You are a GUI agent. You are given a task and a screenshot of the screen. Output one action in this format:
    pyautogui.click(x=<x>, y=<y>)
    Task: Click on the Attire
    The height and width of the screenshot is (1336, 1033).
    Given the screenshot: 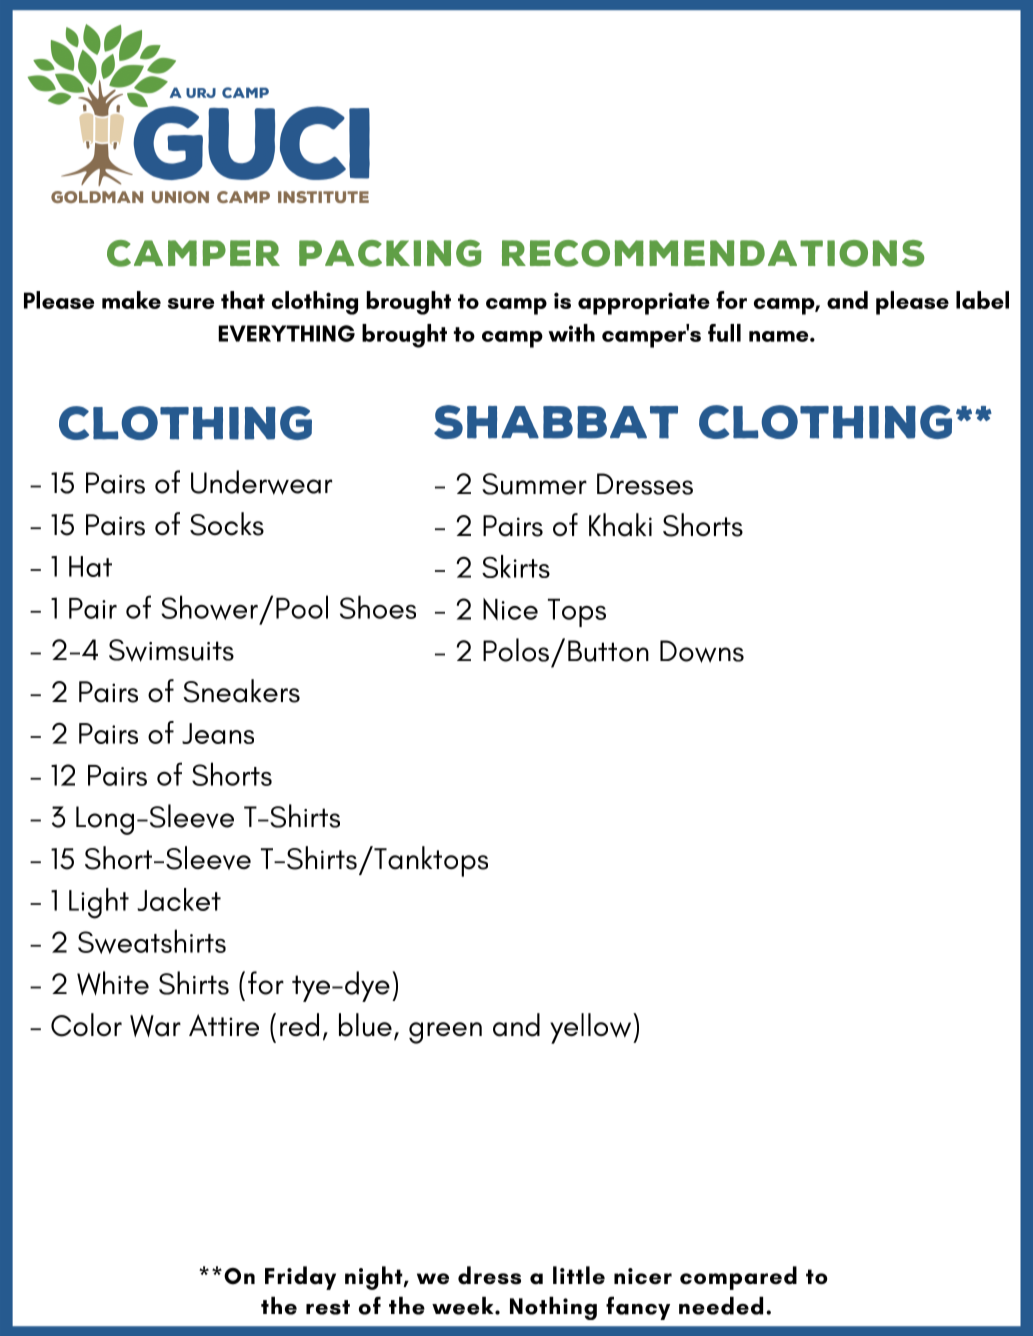 What is the action you would take?
    pyautogui.click(x=224, y=1025)
